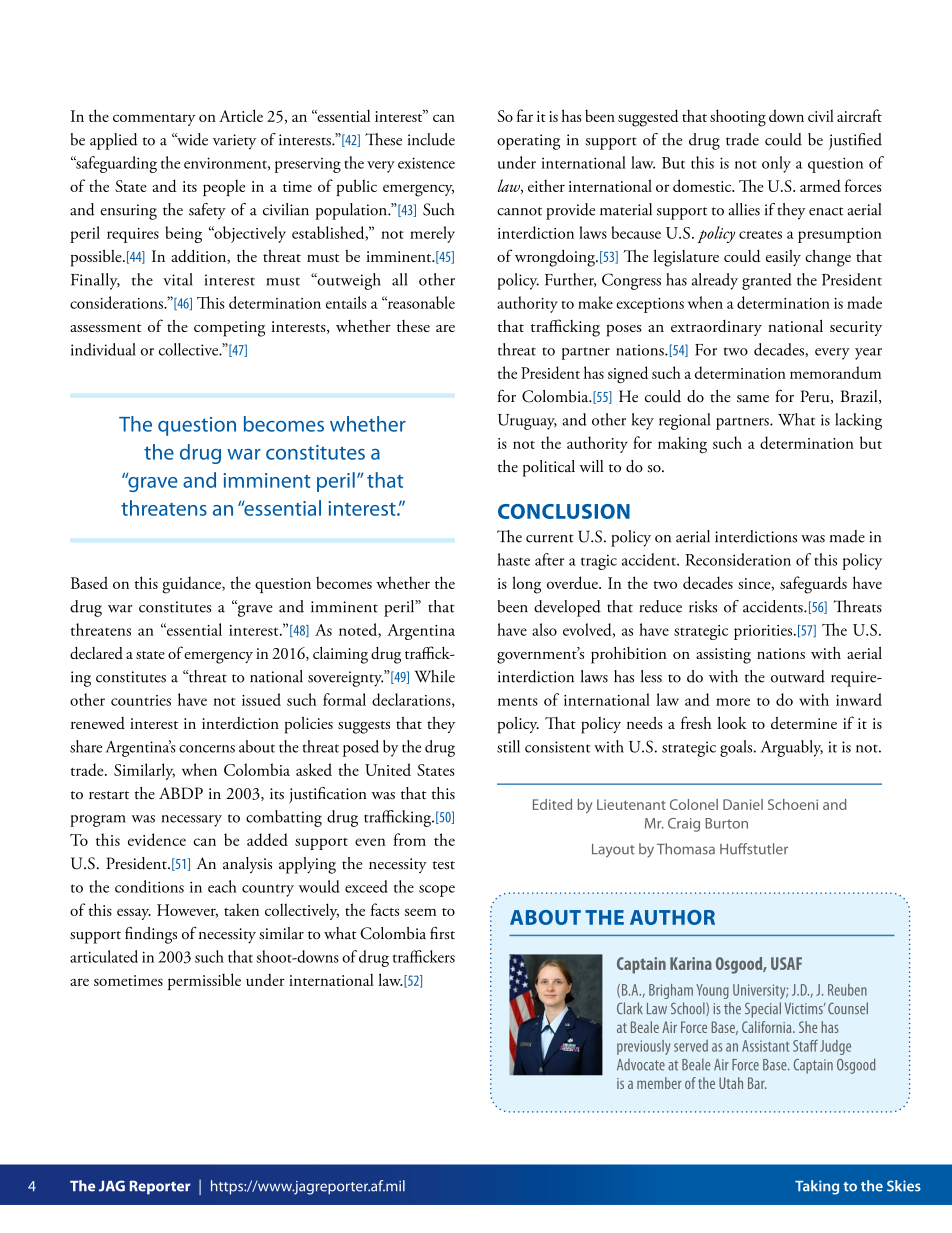  I want to click on variety, so click(234, 142).
